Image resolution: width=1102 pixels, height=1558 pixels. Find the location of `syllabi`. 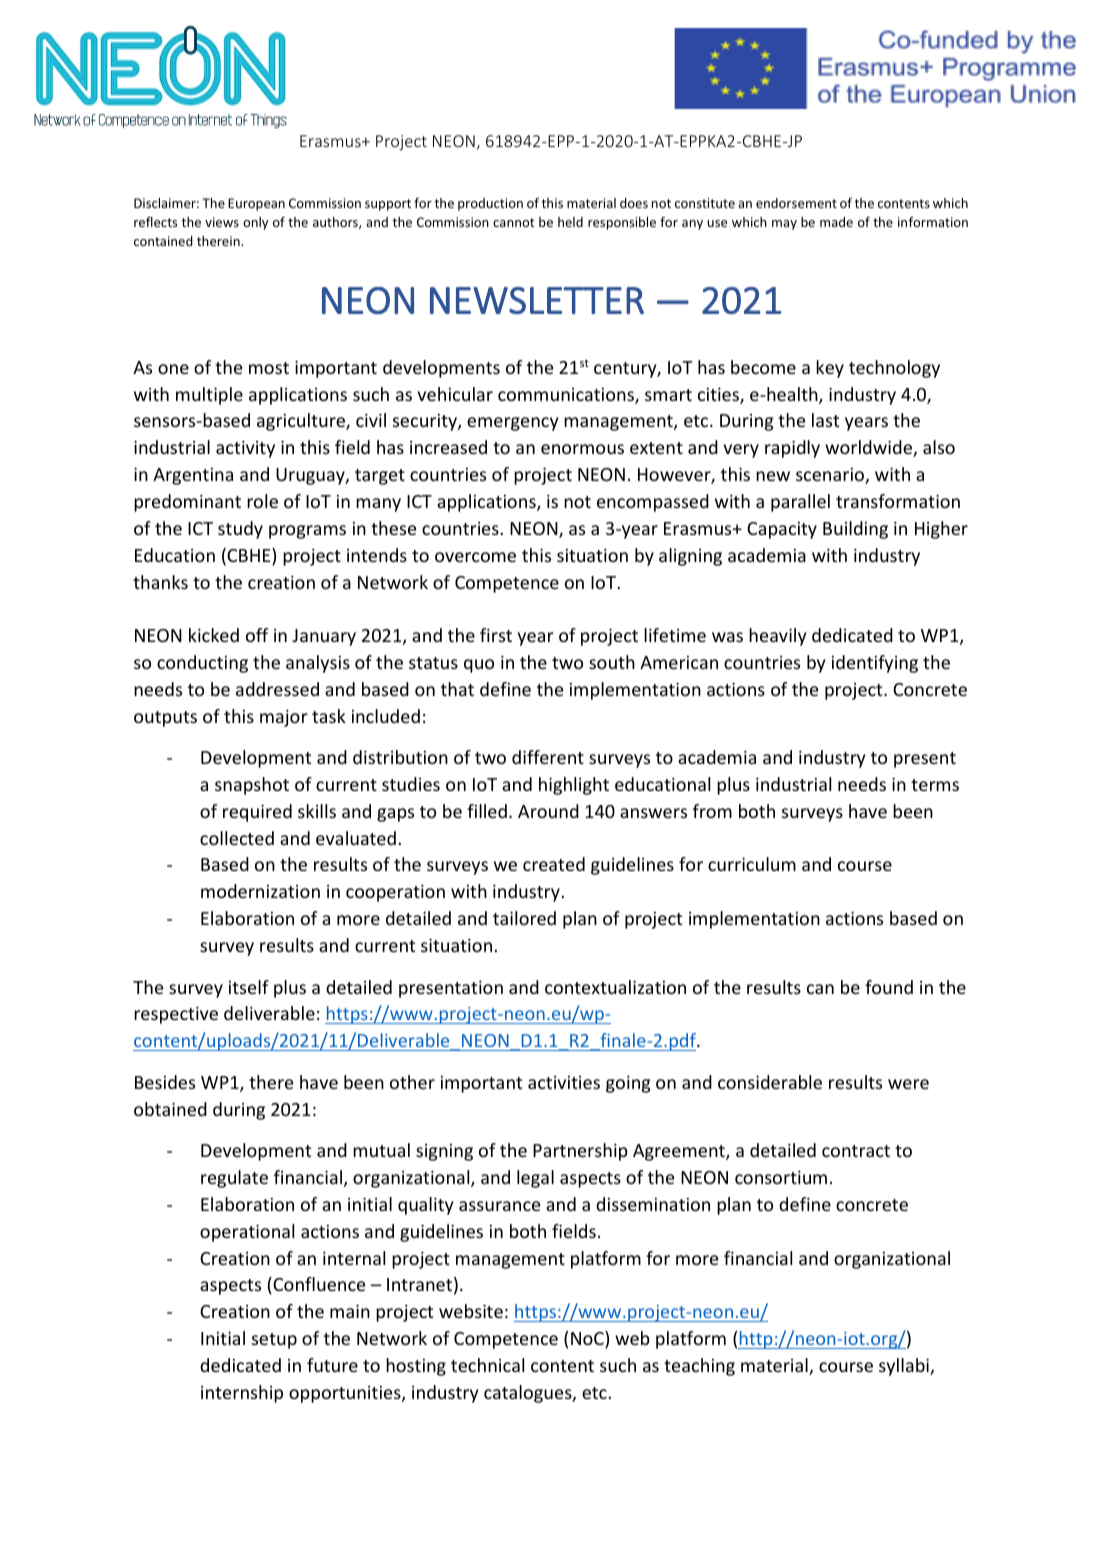

syllabi is located at coordinates (905, 1367).
